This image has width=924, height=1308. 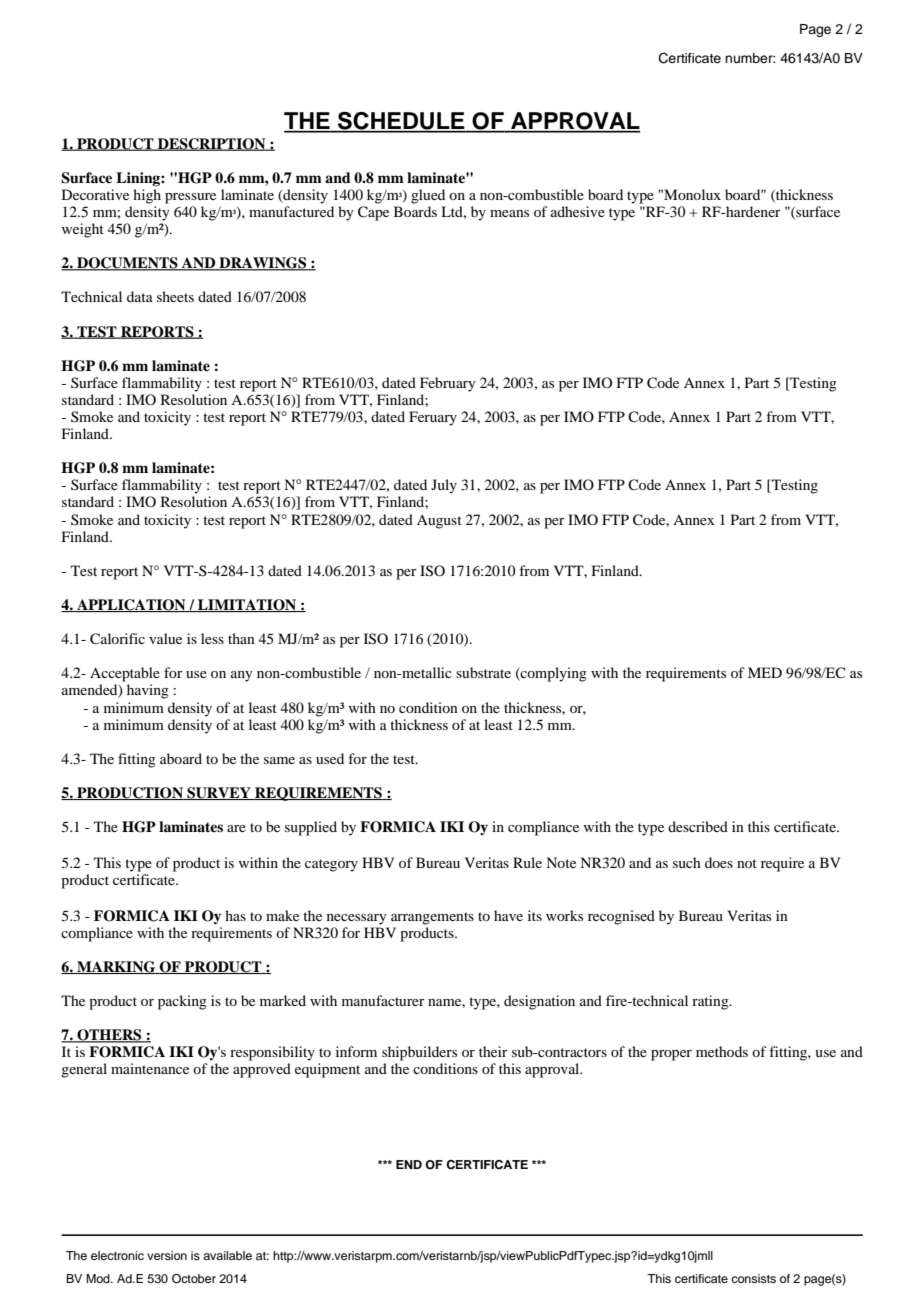 I want to click on substrate, so click(x=483, y=672).
